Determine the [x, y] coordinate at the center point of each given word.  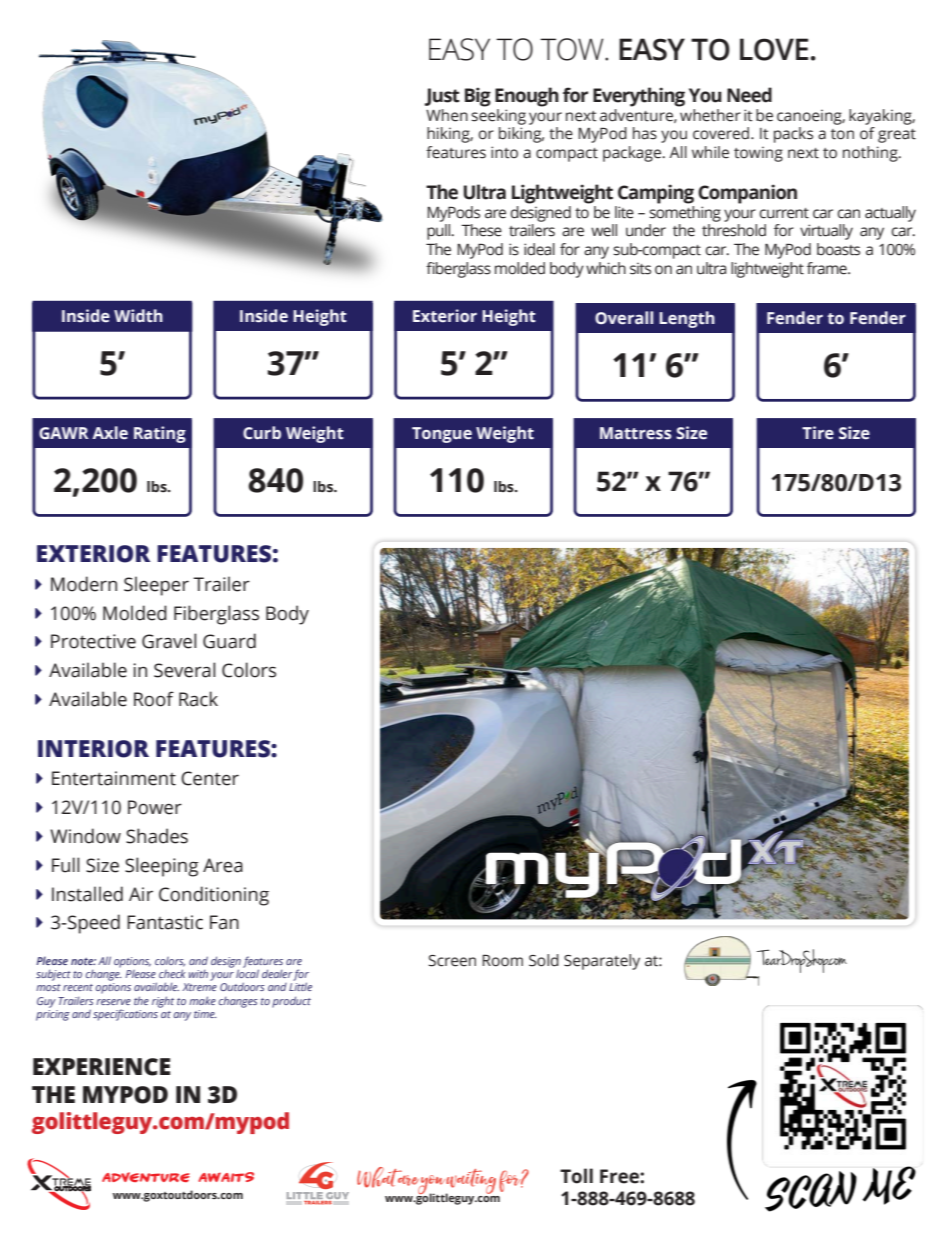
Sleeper [156, 586]
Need [749, 95]
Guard [229, 641]
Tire [818, 433]
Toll [576, 1176]
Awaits [226, 1177]
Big [478, 97]
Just [442, 97]
